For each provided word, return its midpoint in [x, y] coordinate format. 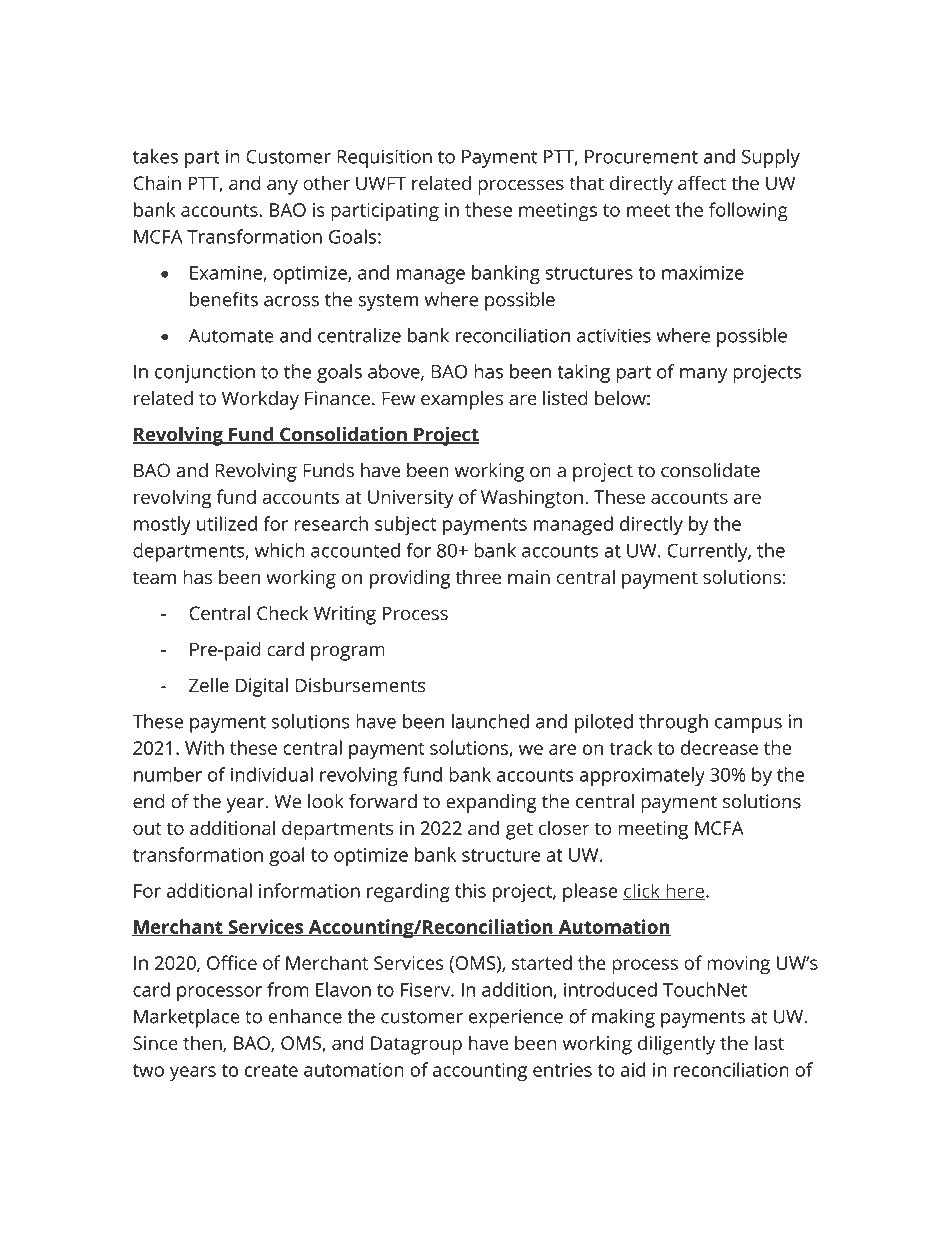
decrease [719, 747]
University [411, 499]
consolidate [710, 470]
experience [516, 1018]
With [204, 747]
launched [490, 721]
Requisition [384, 158]
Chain [157, 183]
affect [702, 183]
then [203, 1044]
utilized [227, 523]
